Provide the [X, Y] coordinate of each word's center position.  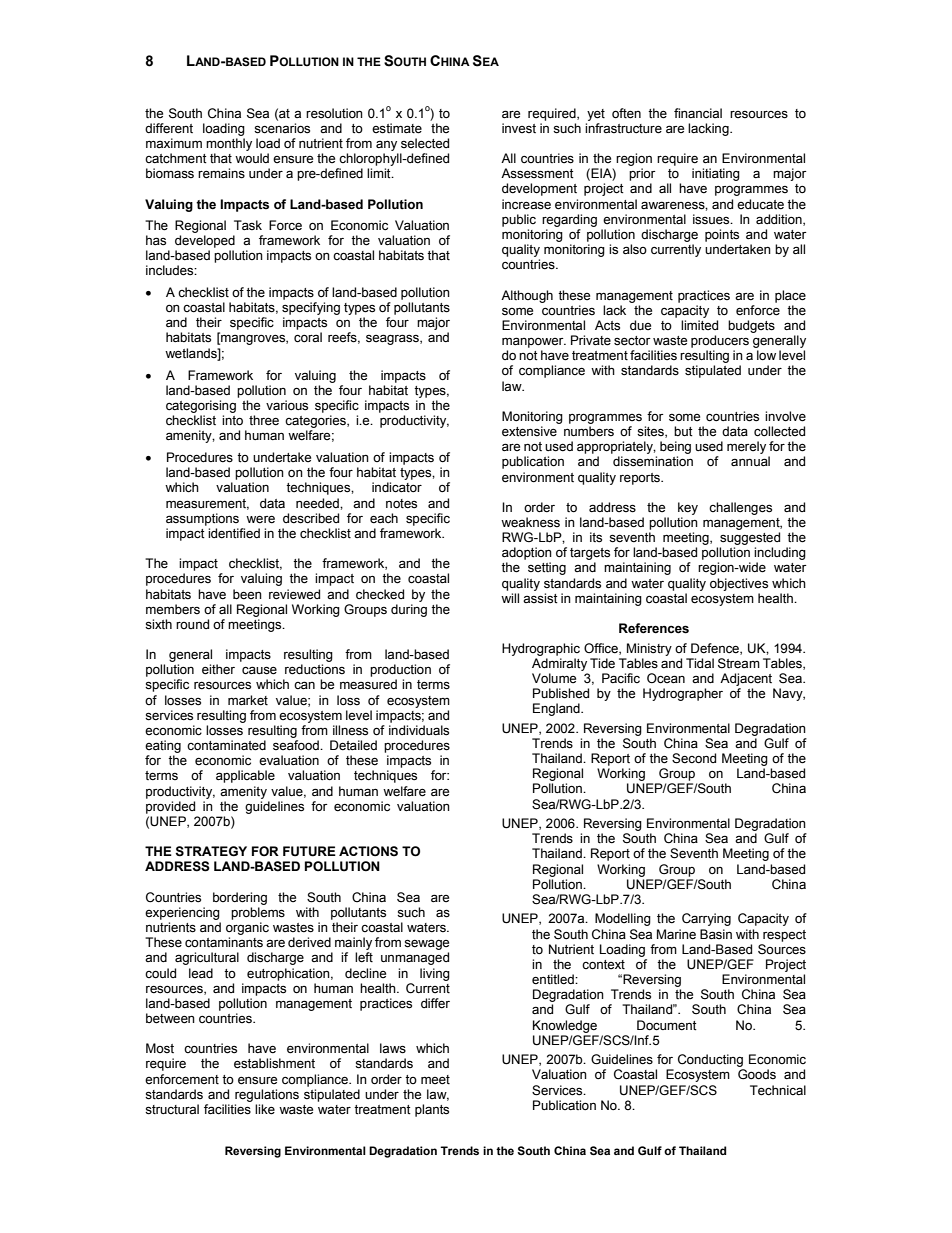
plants [432, 1110]
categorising [201, 406]
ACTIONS [368, 851]
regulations [267, 1095]
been [247, 594]
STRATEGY [211, 851]
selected [425, 143]
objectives [739, 584]
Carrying [706, 919]
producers [720, 341]
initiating [716, 174]
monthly [229, 144]
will [510, 598]
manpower [534, 342]
